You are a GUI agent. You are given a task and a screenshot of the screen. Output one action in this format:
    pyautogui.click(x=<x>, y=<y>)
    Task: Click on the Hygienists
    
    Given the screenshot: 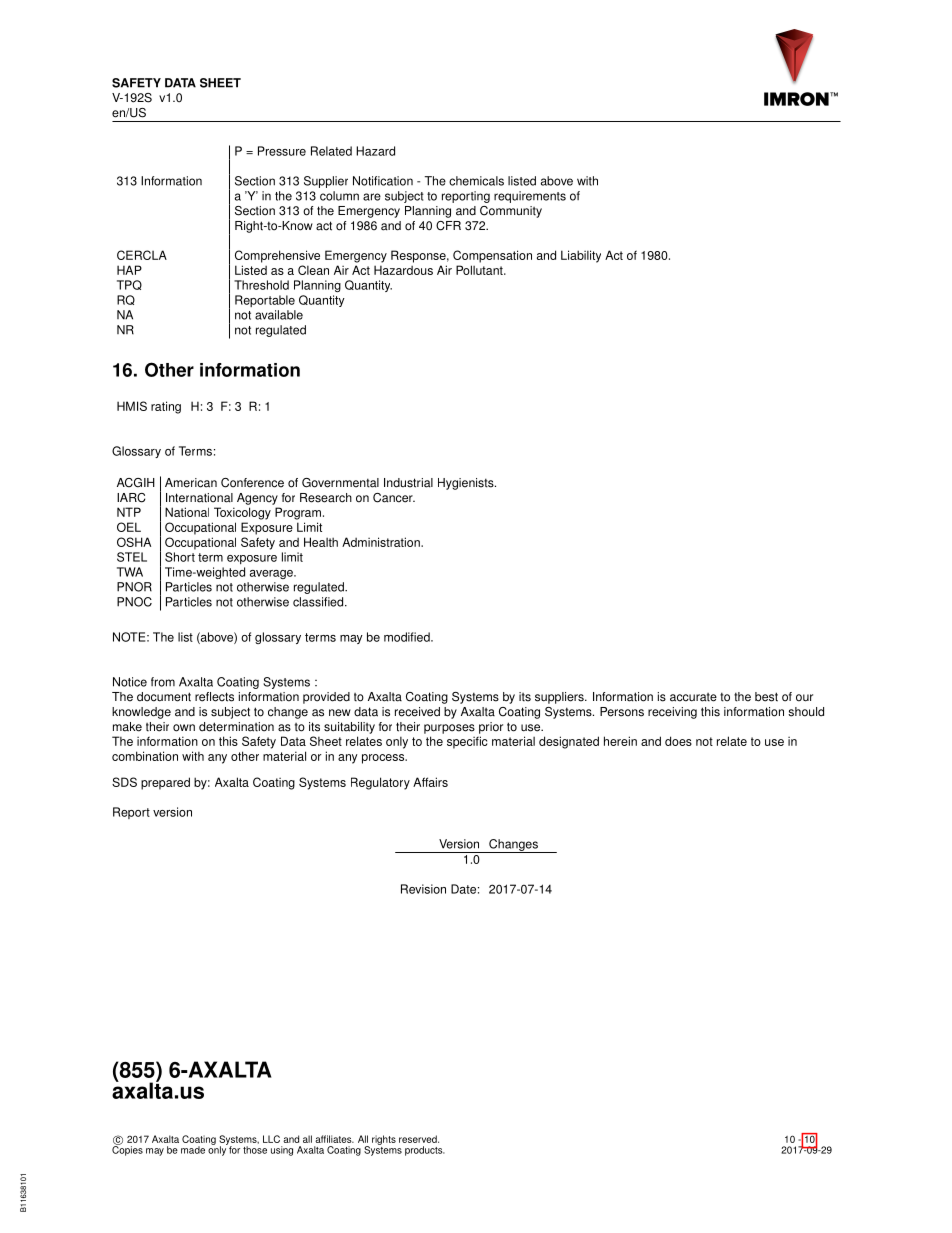 What is the action you would take?
    pyautogui.click(x=467, y=484)
